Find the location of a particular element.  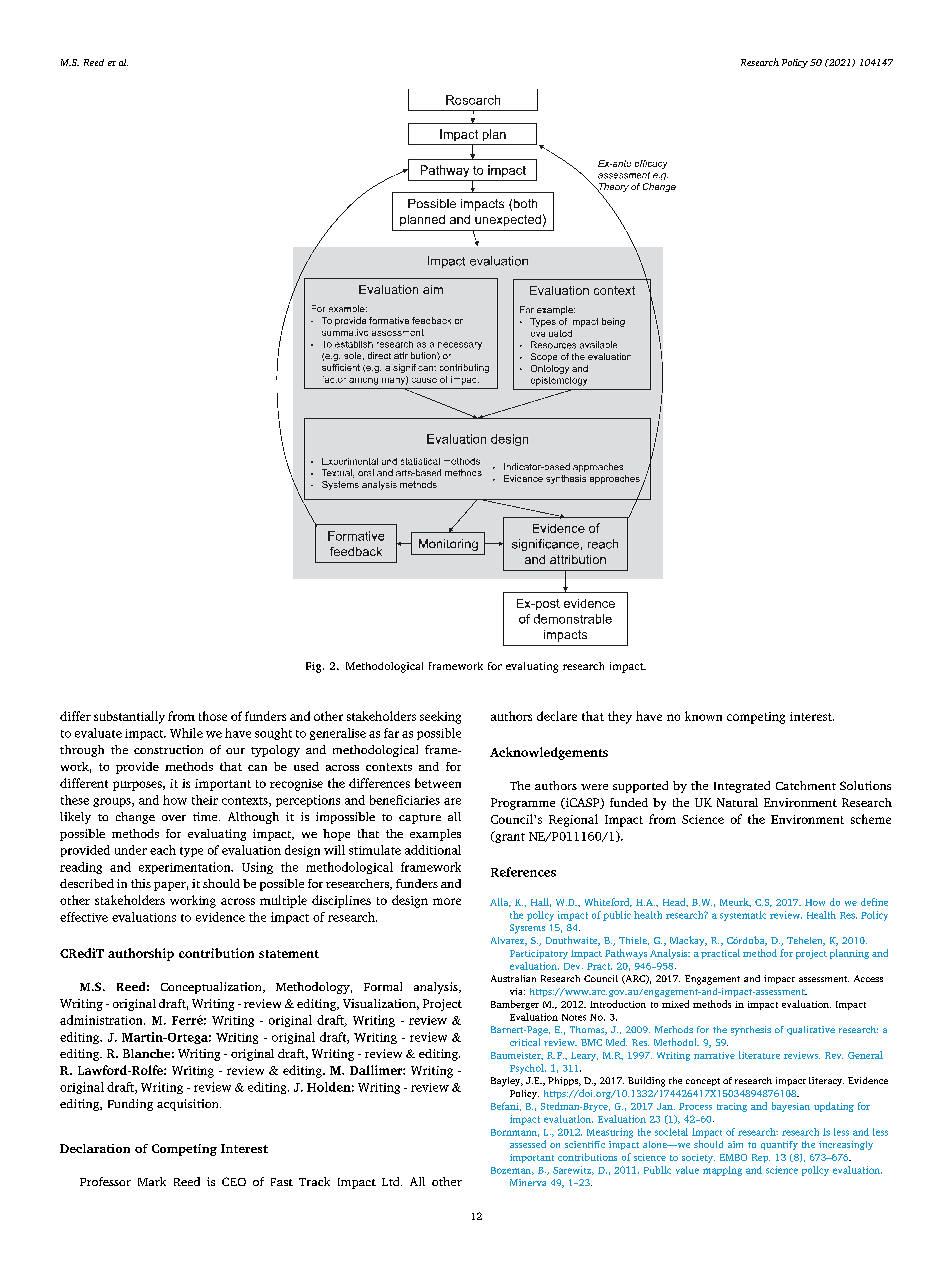

each is located at coordinates (163, 850).
